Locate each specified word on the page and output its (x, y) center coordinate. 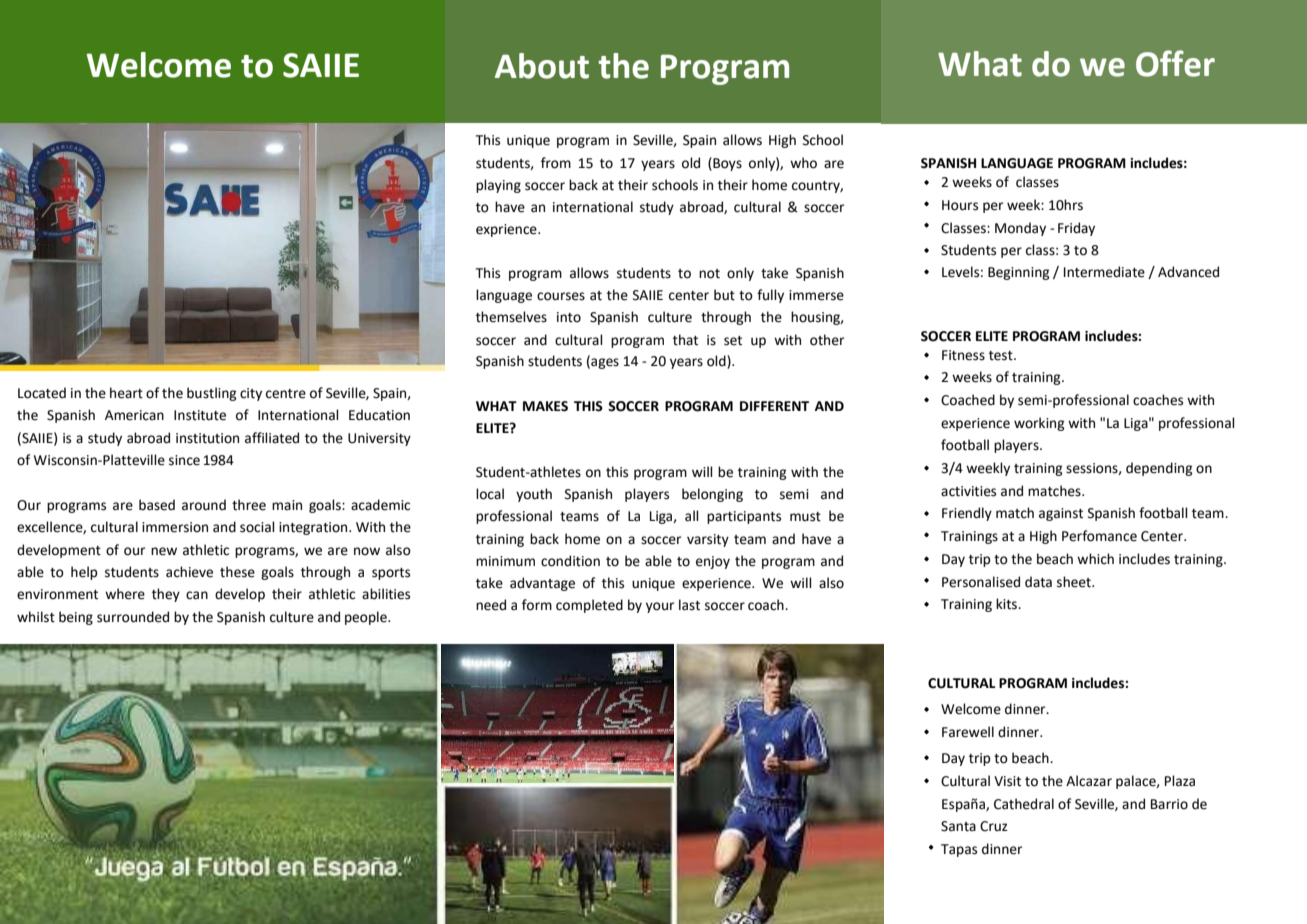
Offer (1175, 63)
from (556, 163)
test (1002, 356)
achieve (189, 572)
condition (570, 561)
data (1038, 582)
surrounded (133, 617)
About (542, 66)
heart (126, 393)
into (569, 317)
